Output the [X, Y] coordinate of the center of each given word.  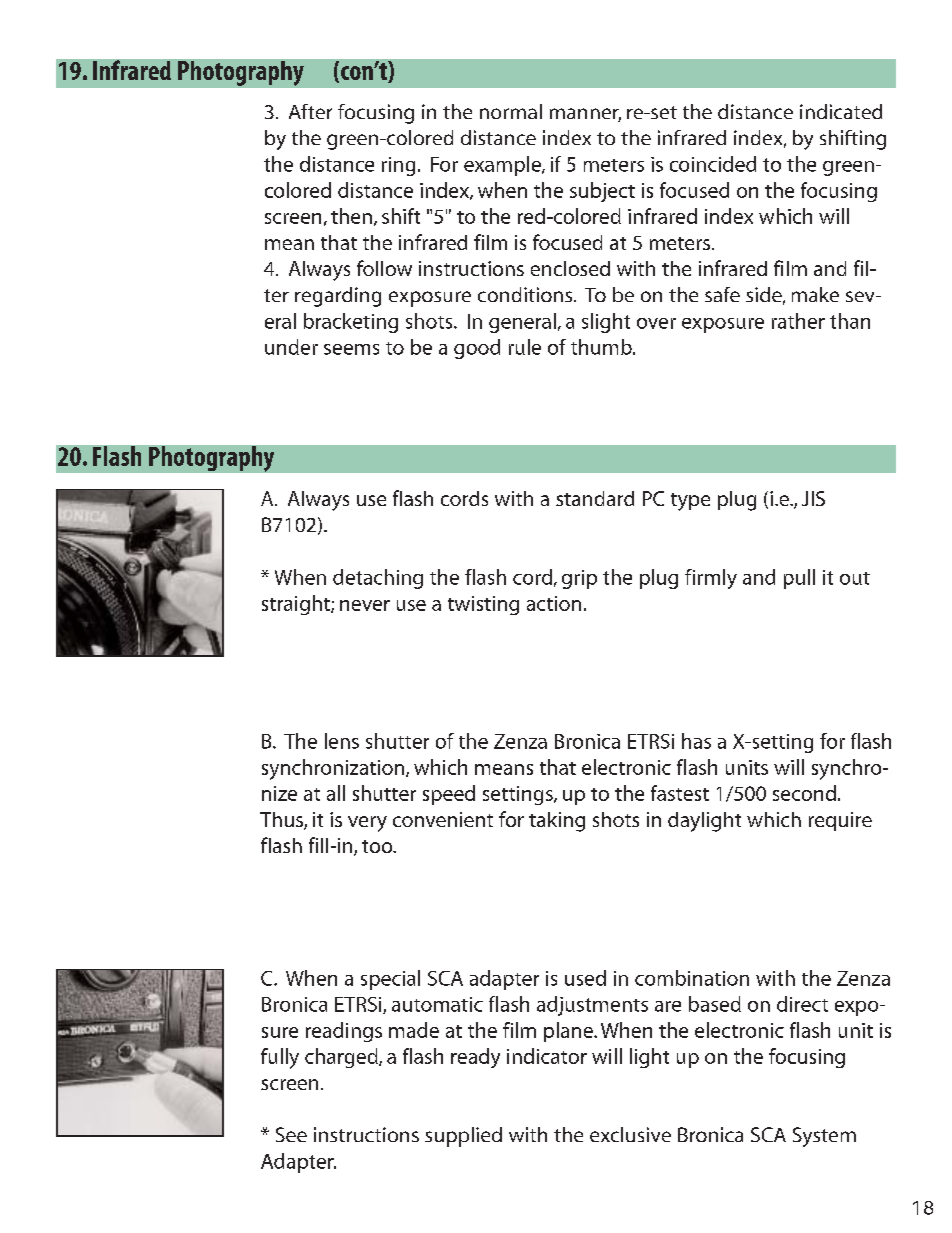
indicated [841, 111]
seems [351, 349]
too [378, 846]
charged [342, 1058]
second [804, 793]
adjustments [592, 1006]
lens [342, 741]
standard [595, 498]
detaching [378, 579]
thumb [602, 347]
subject [602, 192]
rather [798, 321]
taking [557, 822]
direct [802, 1004]
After [310, 111]
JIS [813, 498]
